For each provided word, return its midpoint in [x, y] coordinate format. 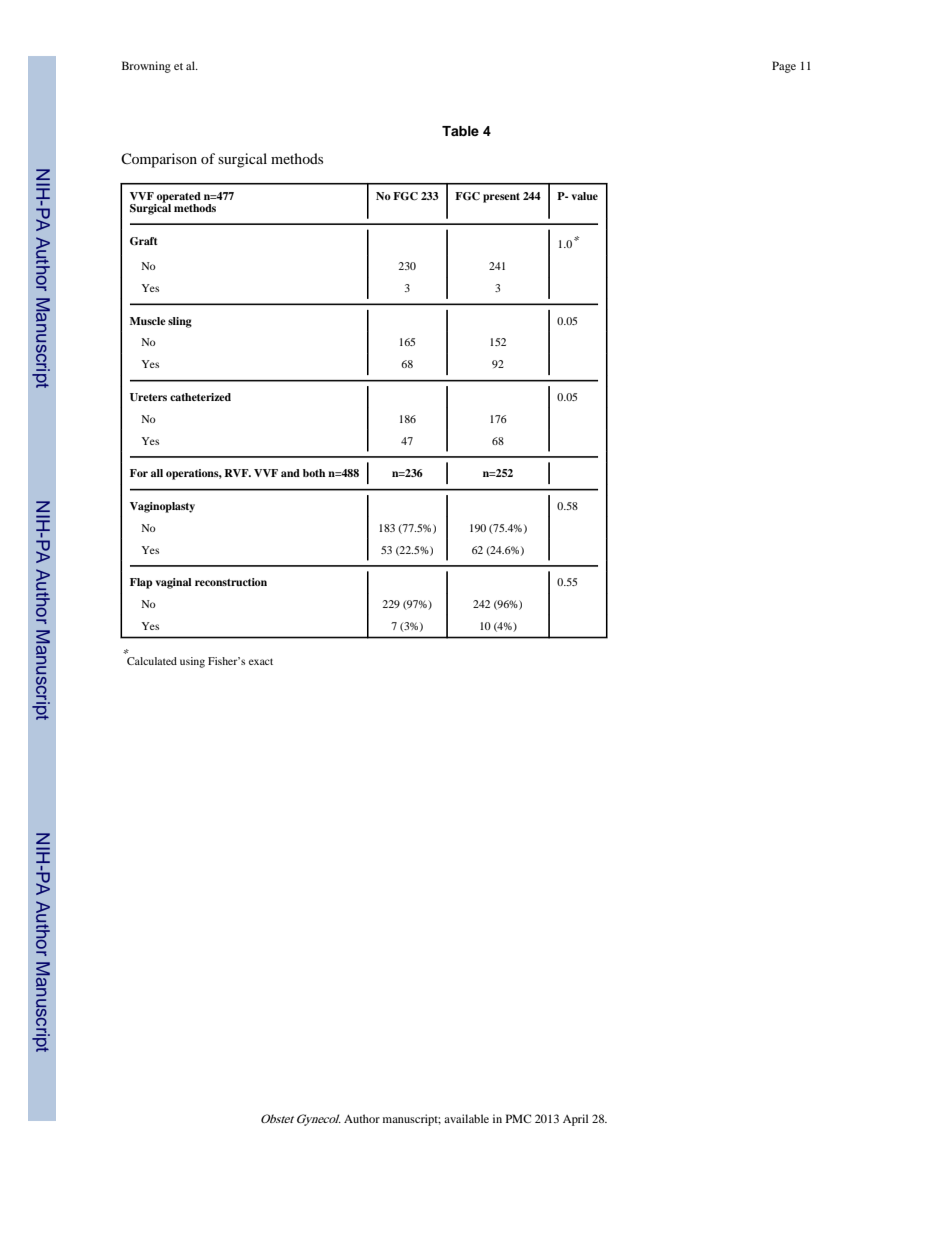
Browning [146, 67]
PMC [518, 1118]
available [466, 1118]
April [575, 1120]
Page [784, 67]
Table [460, 131]
